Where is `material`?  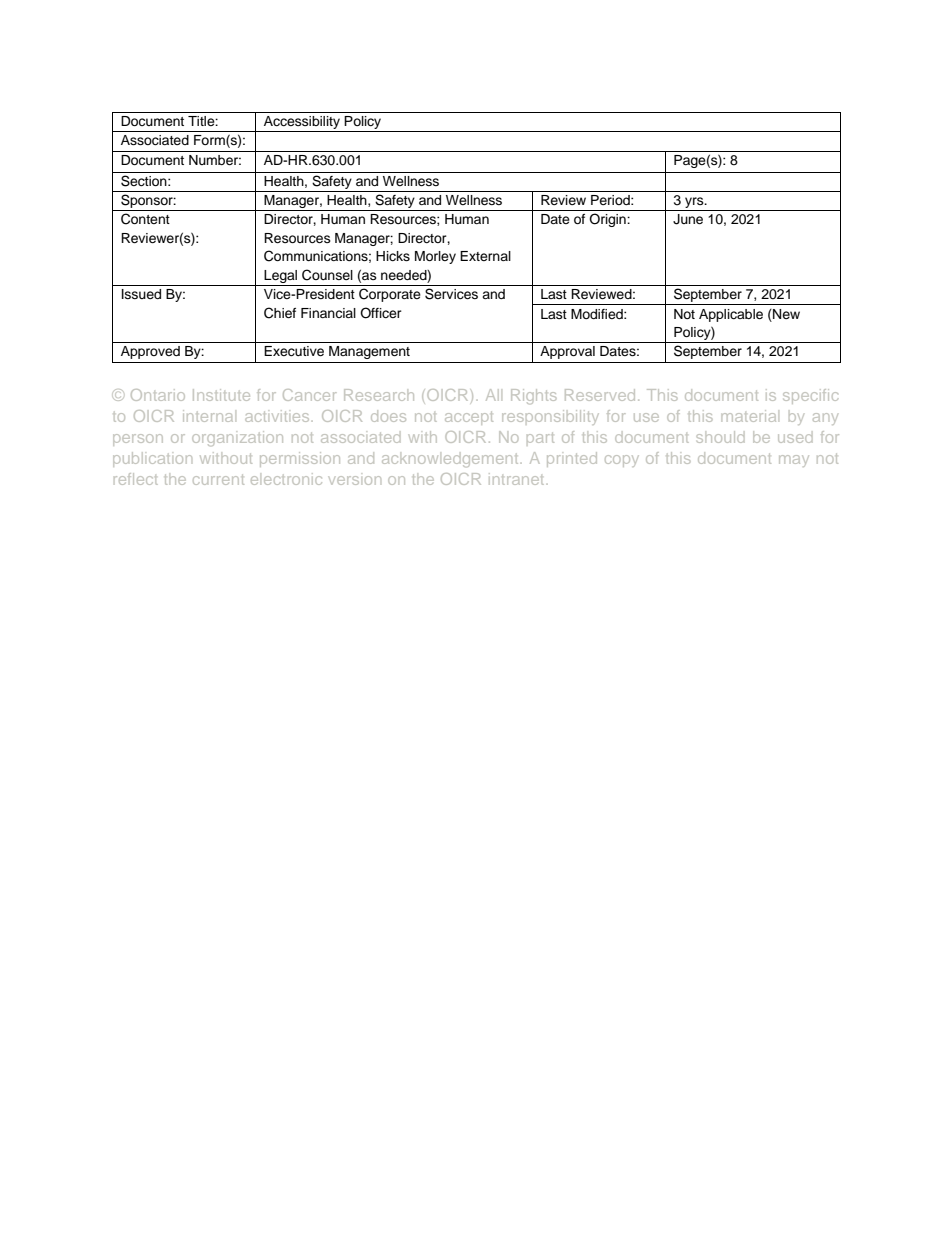
material is located at coordinates (749, 416).
